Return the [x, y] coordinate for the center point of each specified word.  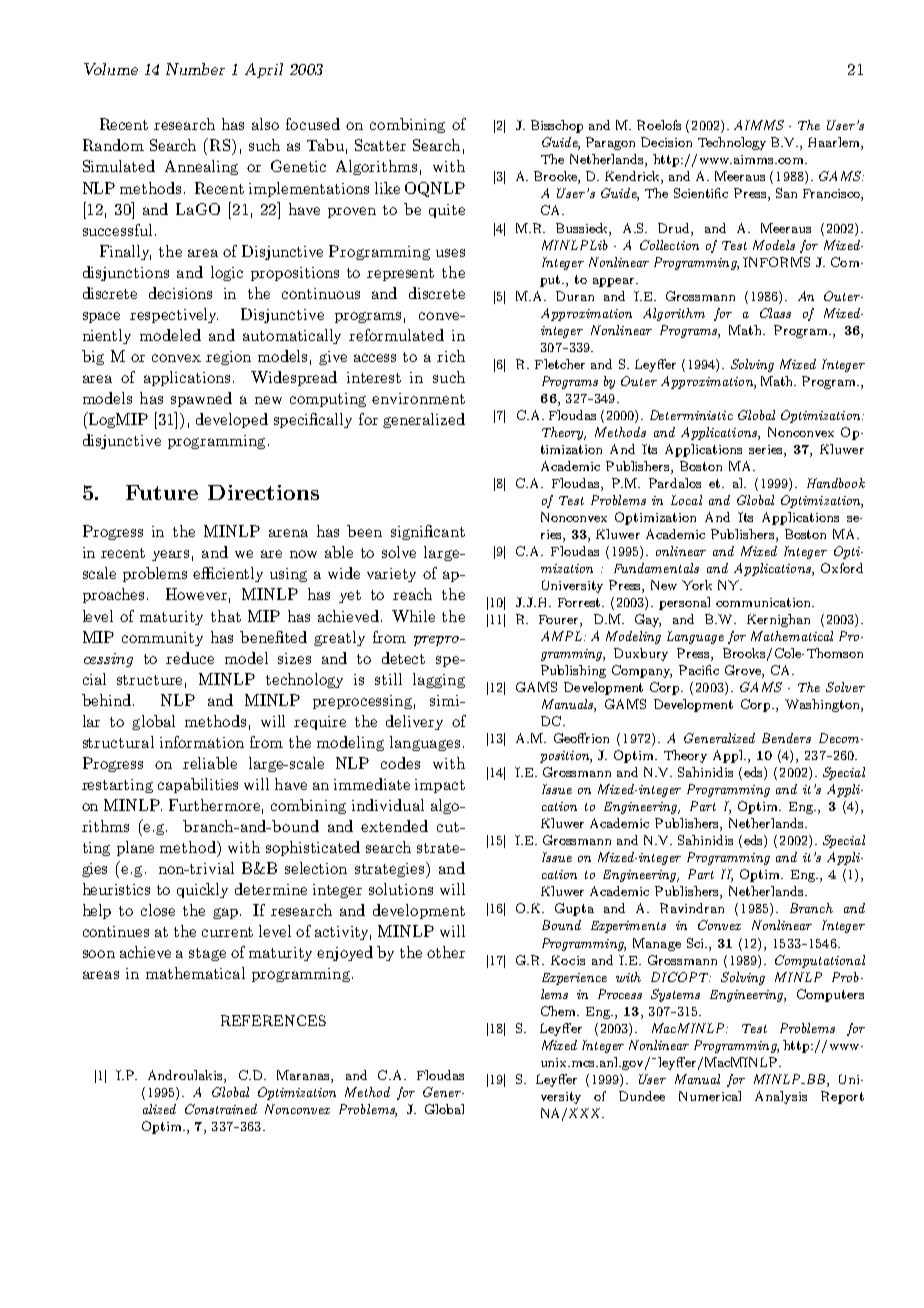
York [697, 585]
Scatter [380, 145]
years [170, 555]
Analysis [781, 1097]
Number [195, 69]
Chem [560, 1011]
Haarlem [835, 143]
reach [412, 594]
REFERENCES [273, 1020]
